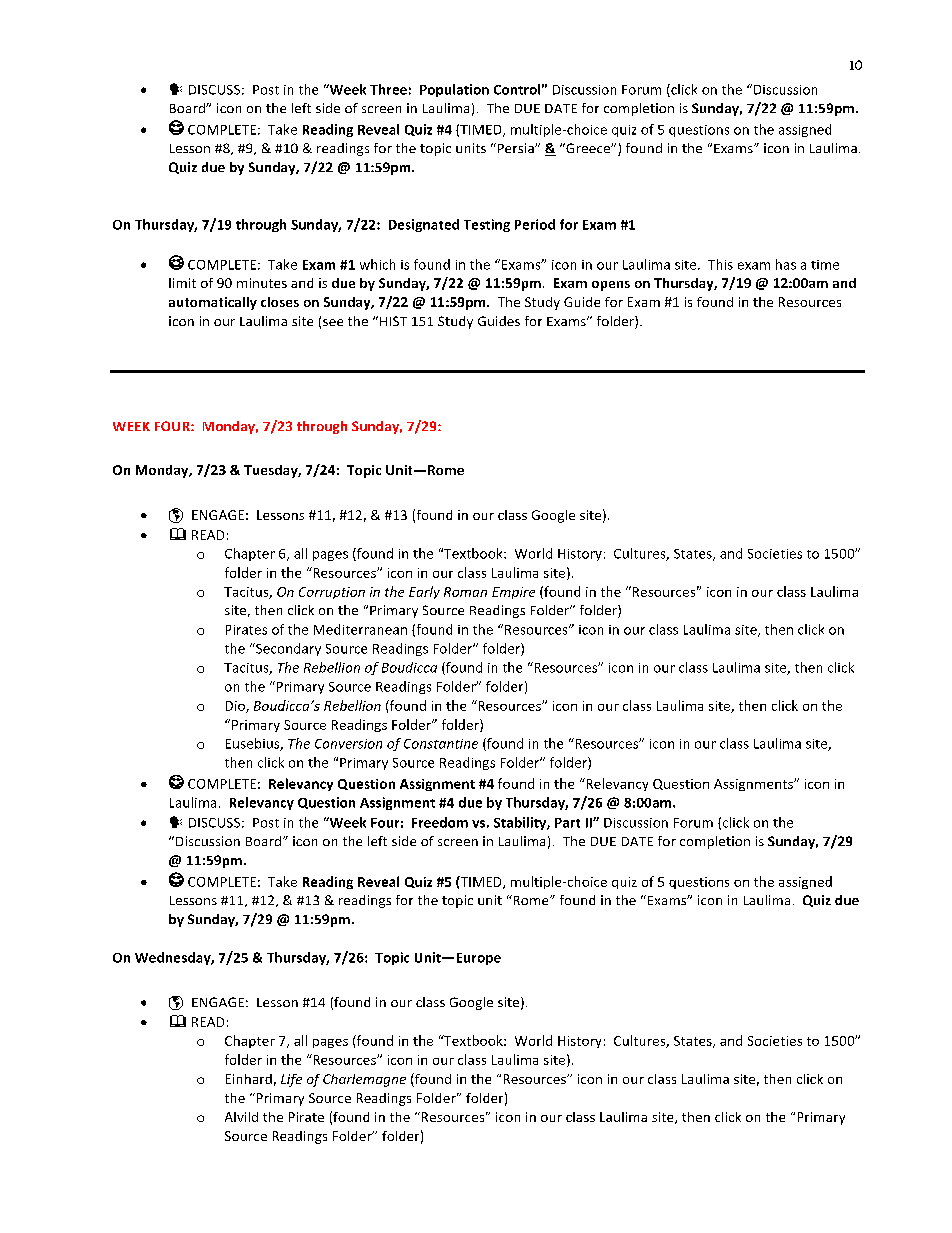  What do you see at coordinates (280, 302) in the document?
I see `closes` at bounding box center [280, 302].
